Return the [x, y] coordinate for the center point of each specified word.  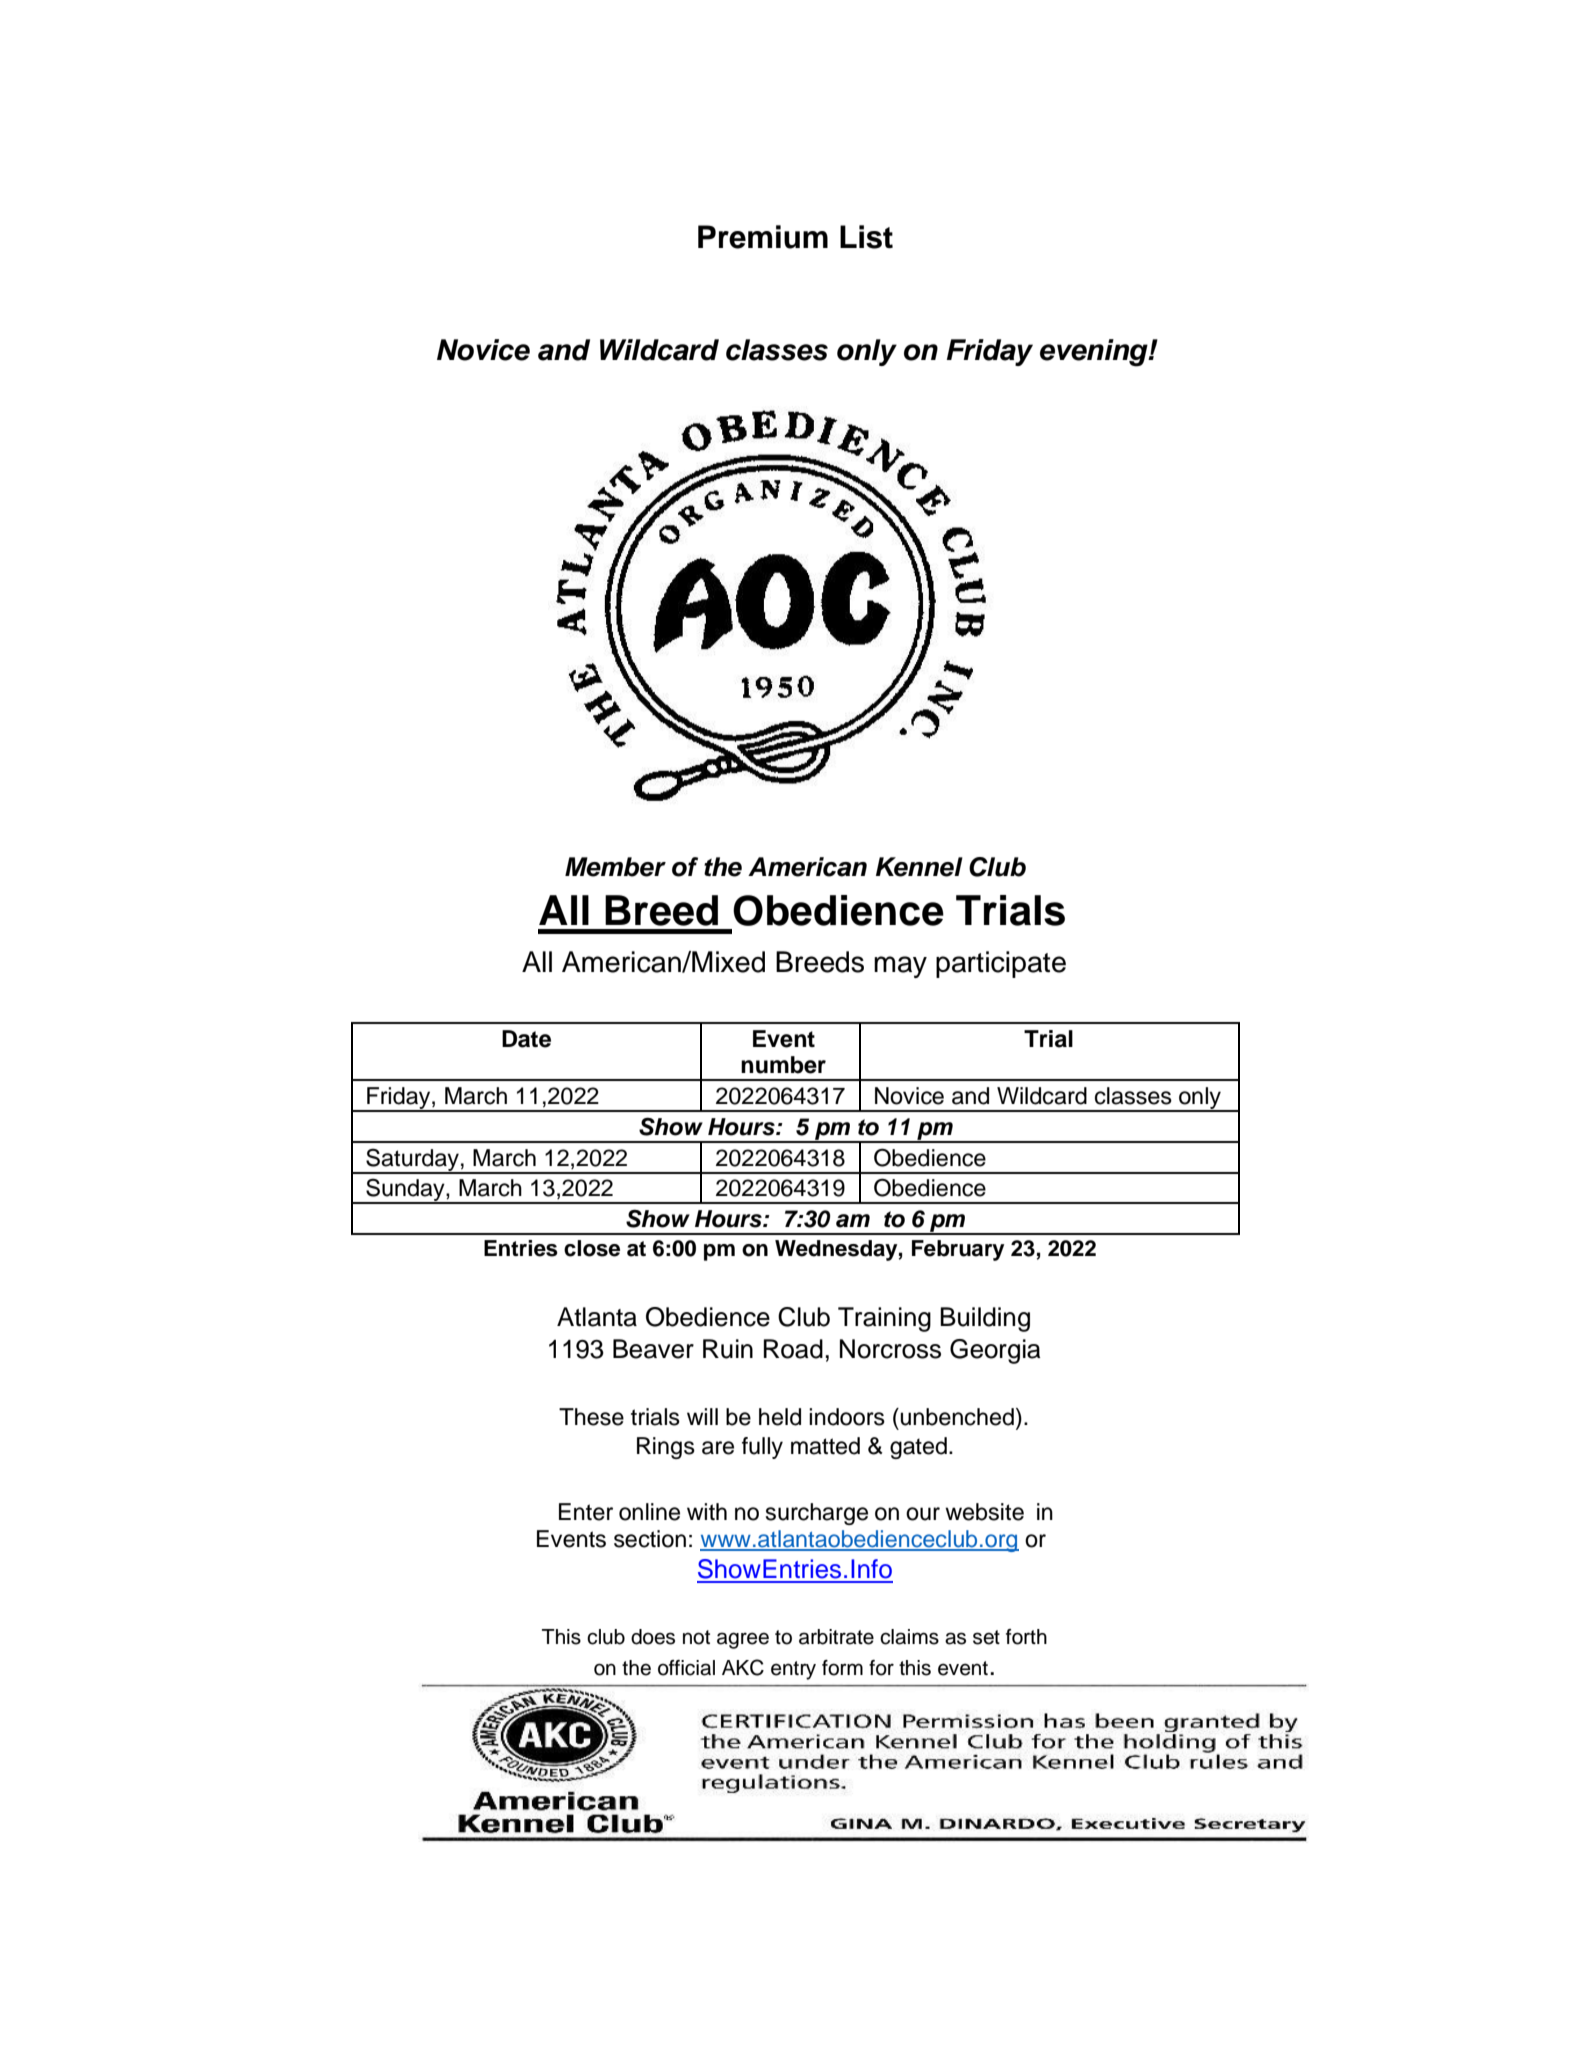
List [866, 237]
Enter [586, 1512]
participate [1001, 964]
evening [1095, 353]
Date [526, 1039]
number [783, 1065]
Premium [763, 237]
